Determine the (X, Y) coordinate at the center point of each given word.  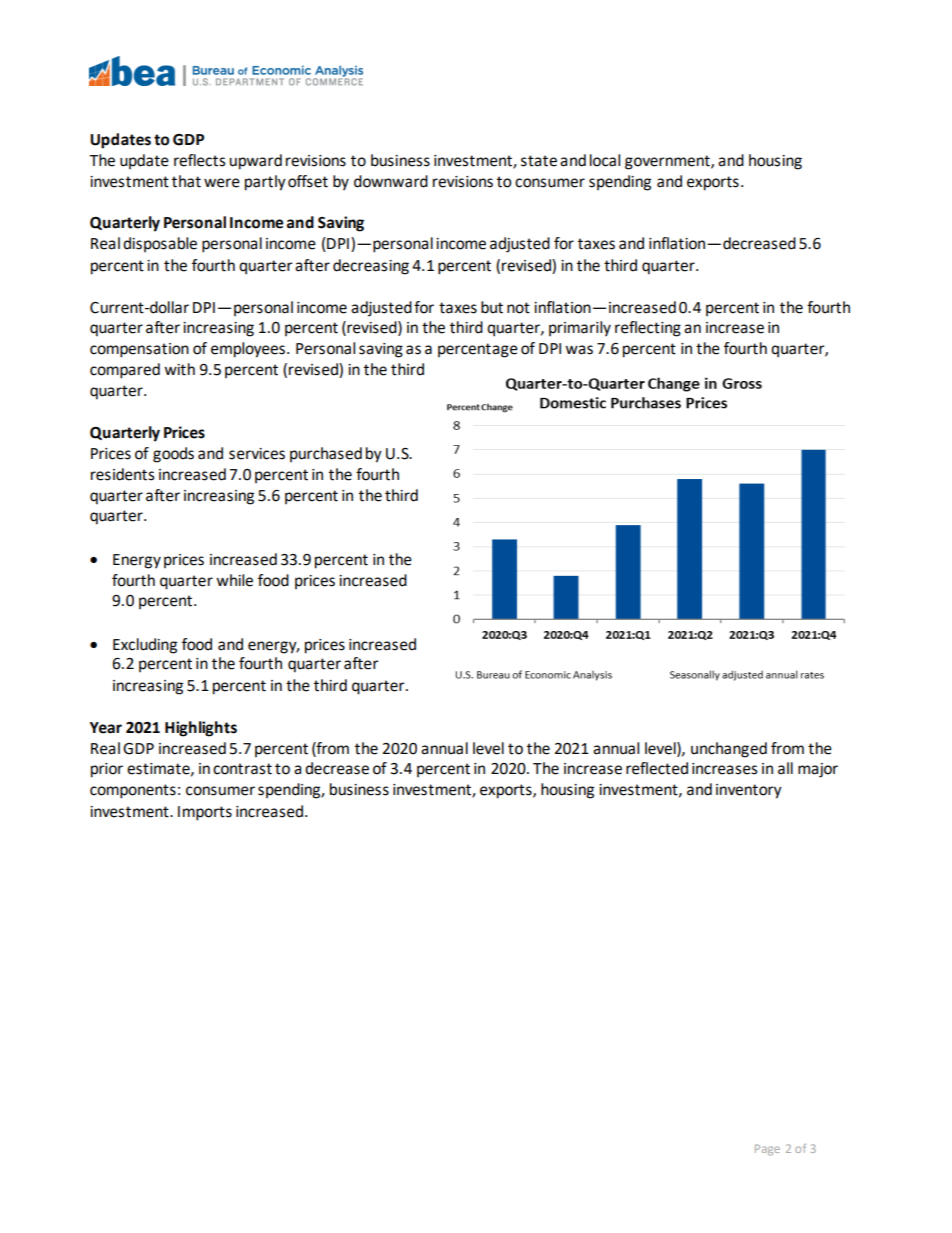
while (234, 580)
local (605, 160)
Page (767, 1150)
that (186, 181)
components (133, 791)
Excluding (145, 646)
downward (391, 181)
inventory (749, 791)
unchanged (729, 750)
